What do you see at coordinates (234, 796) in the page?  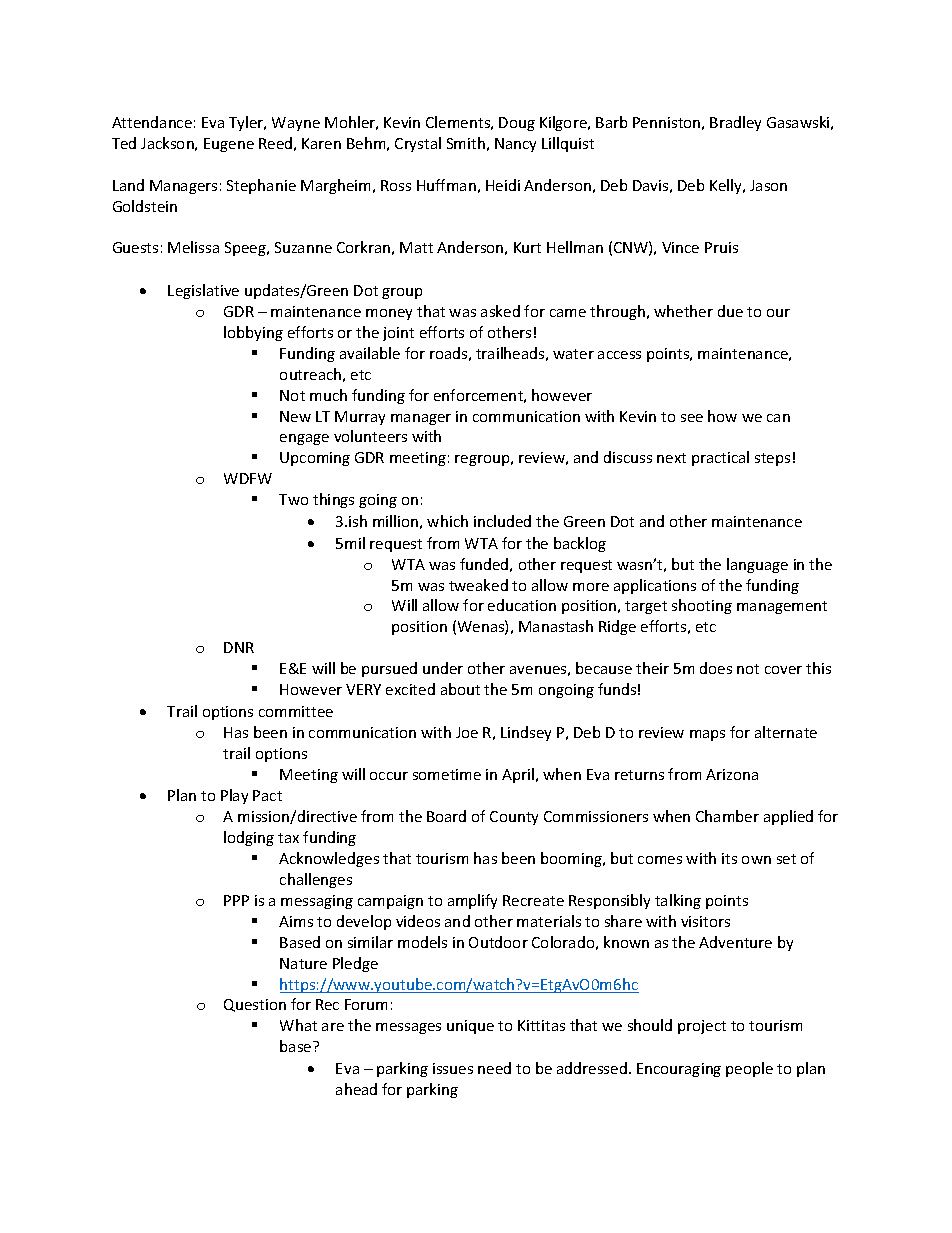 I see `Play` at bounding box center [234, 796].
